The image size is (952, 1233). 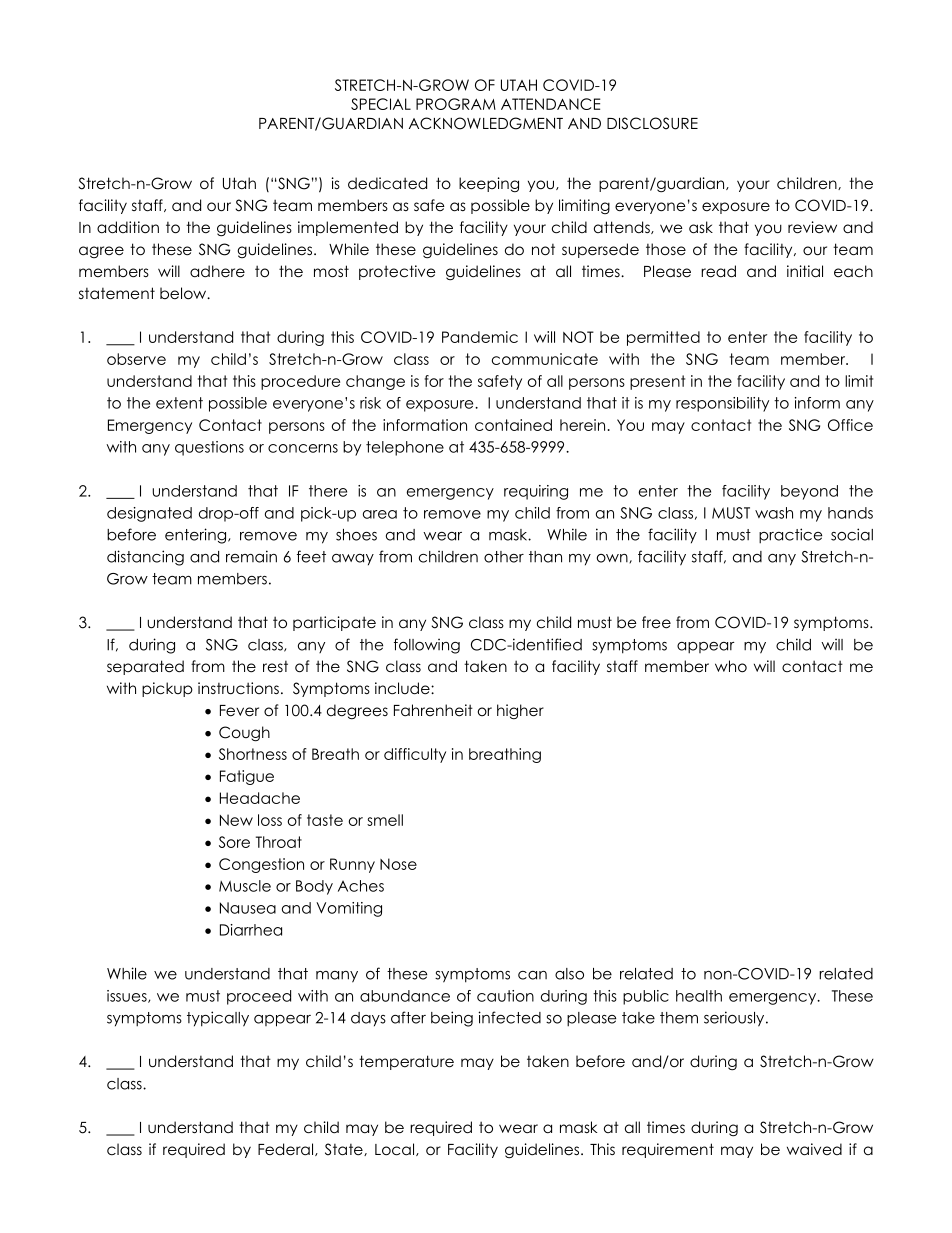 What do you see at coordinates (652, 123) in the document?
I see `DISCLOSURE` at bounding box center [652, 123].
